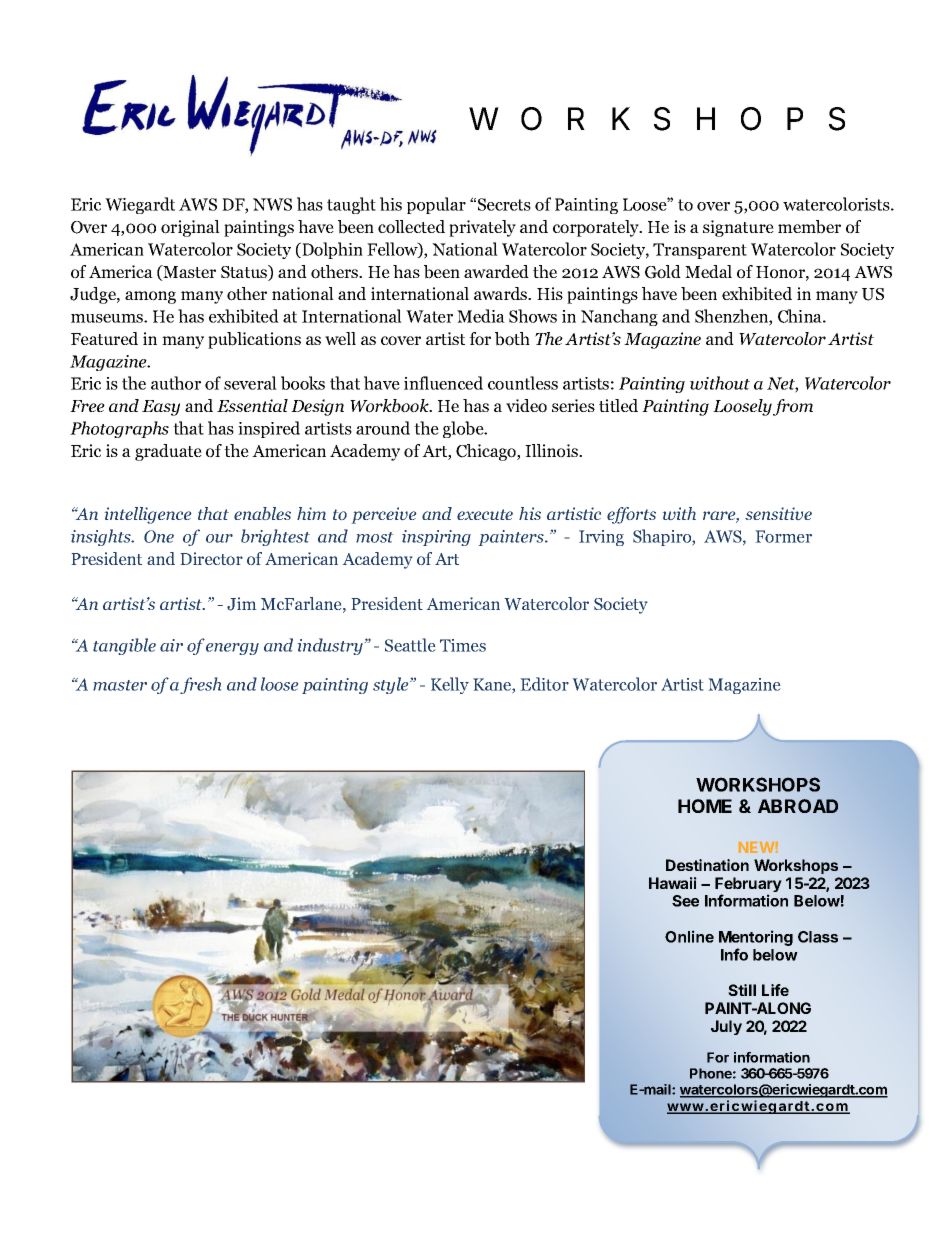 The width and height of the screenshot is (952, 1233). Describe the element at coordinates (450, 685) in the screenshot. I see `Kelly` at that location.
